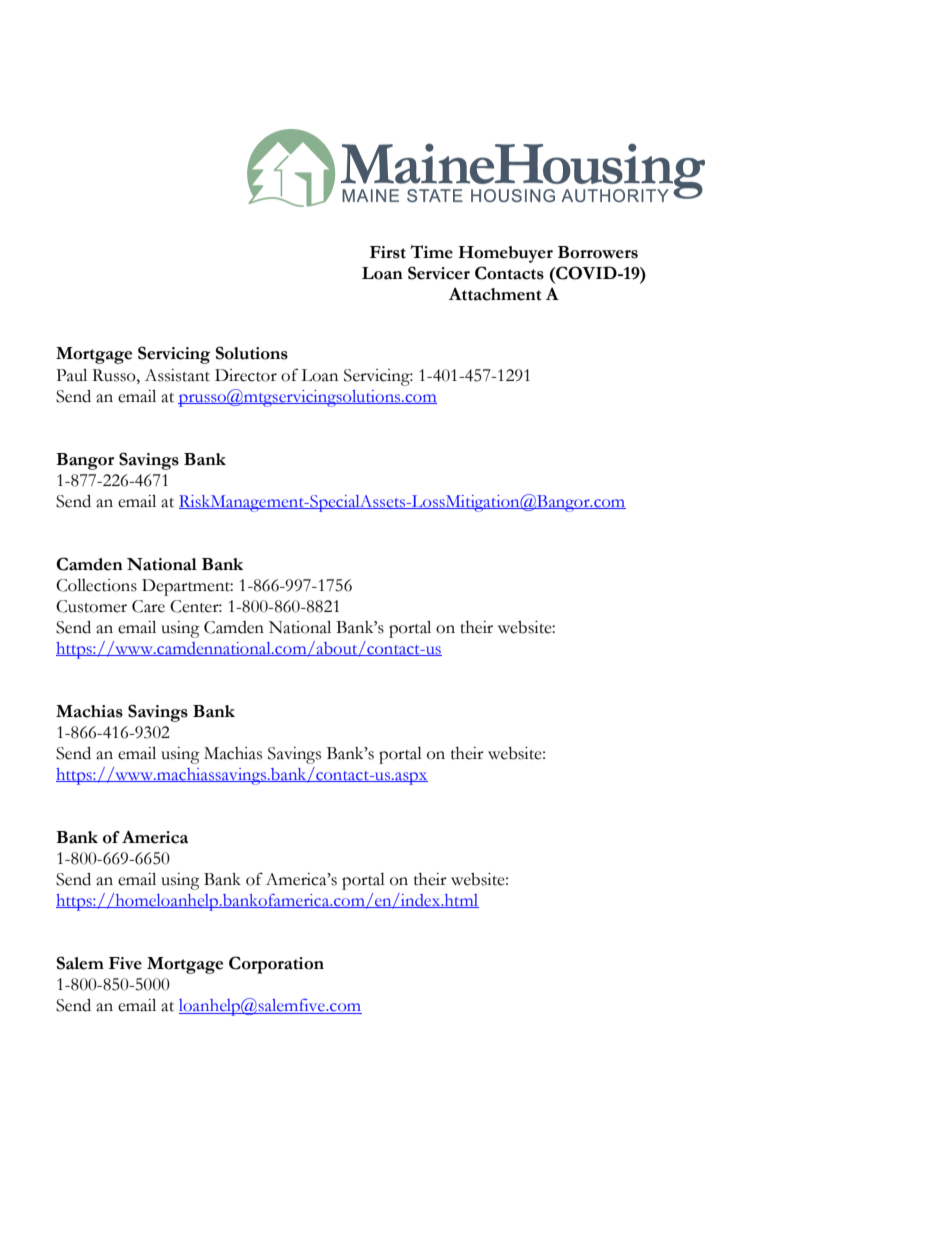 The height and width of the screenshot is (1233, 952). What do you see at coordinates (388, 252) in the screenshot?
I see `First` at bounding box center [388, 252].
